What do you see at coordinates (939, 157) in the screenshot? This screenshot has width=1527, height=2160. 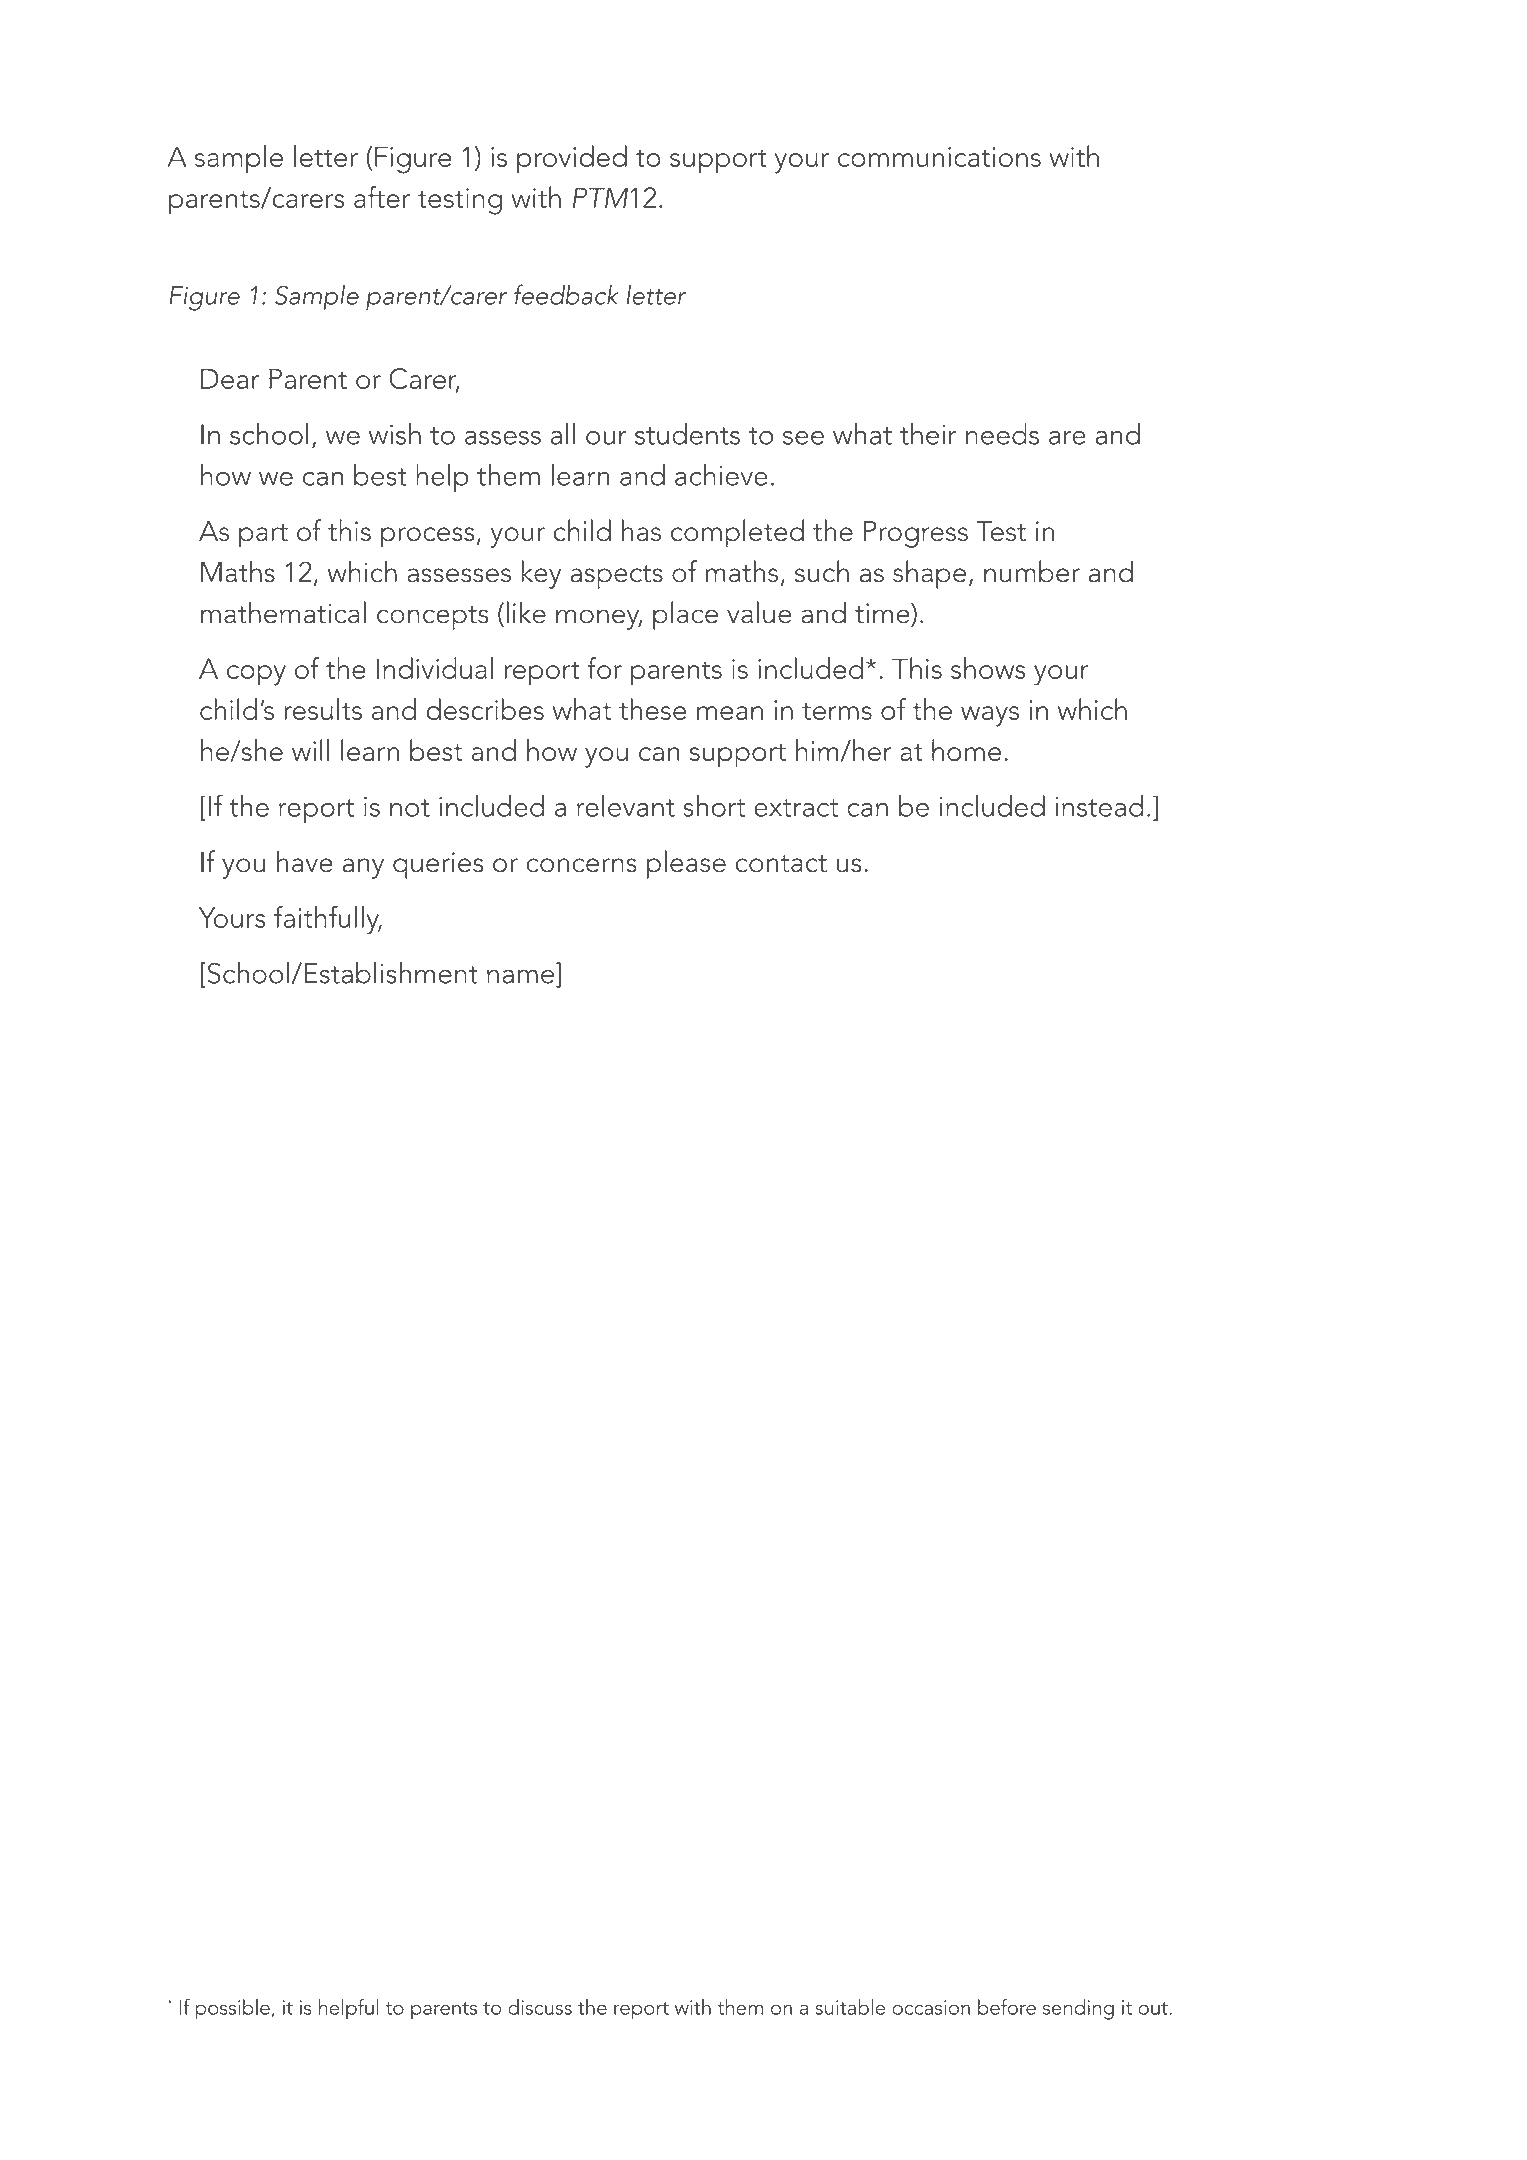 I see `communications` at bounding box center [939, 157].
